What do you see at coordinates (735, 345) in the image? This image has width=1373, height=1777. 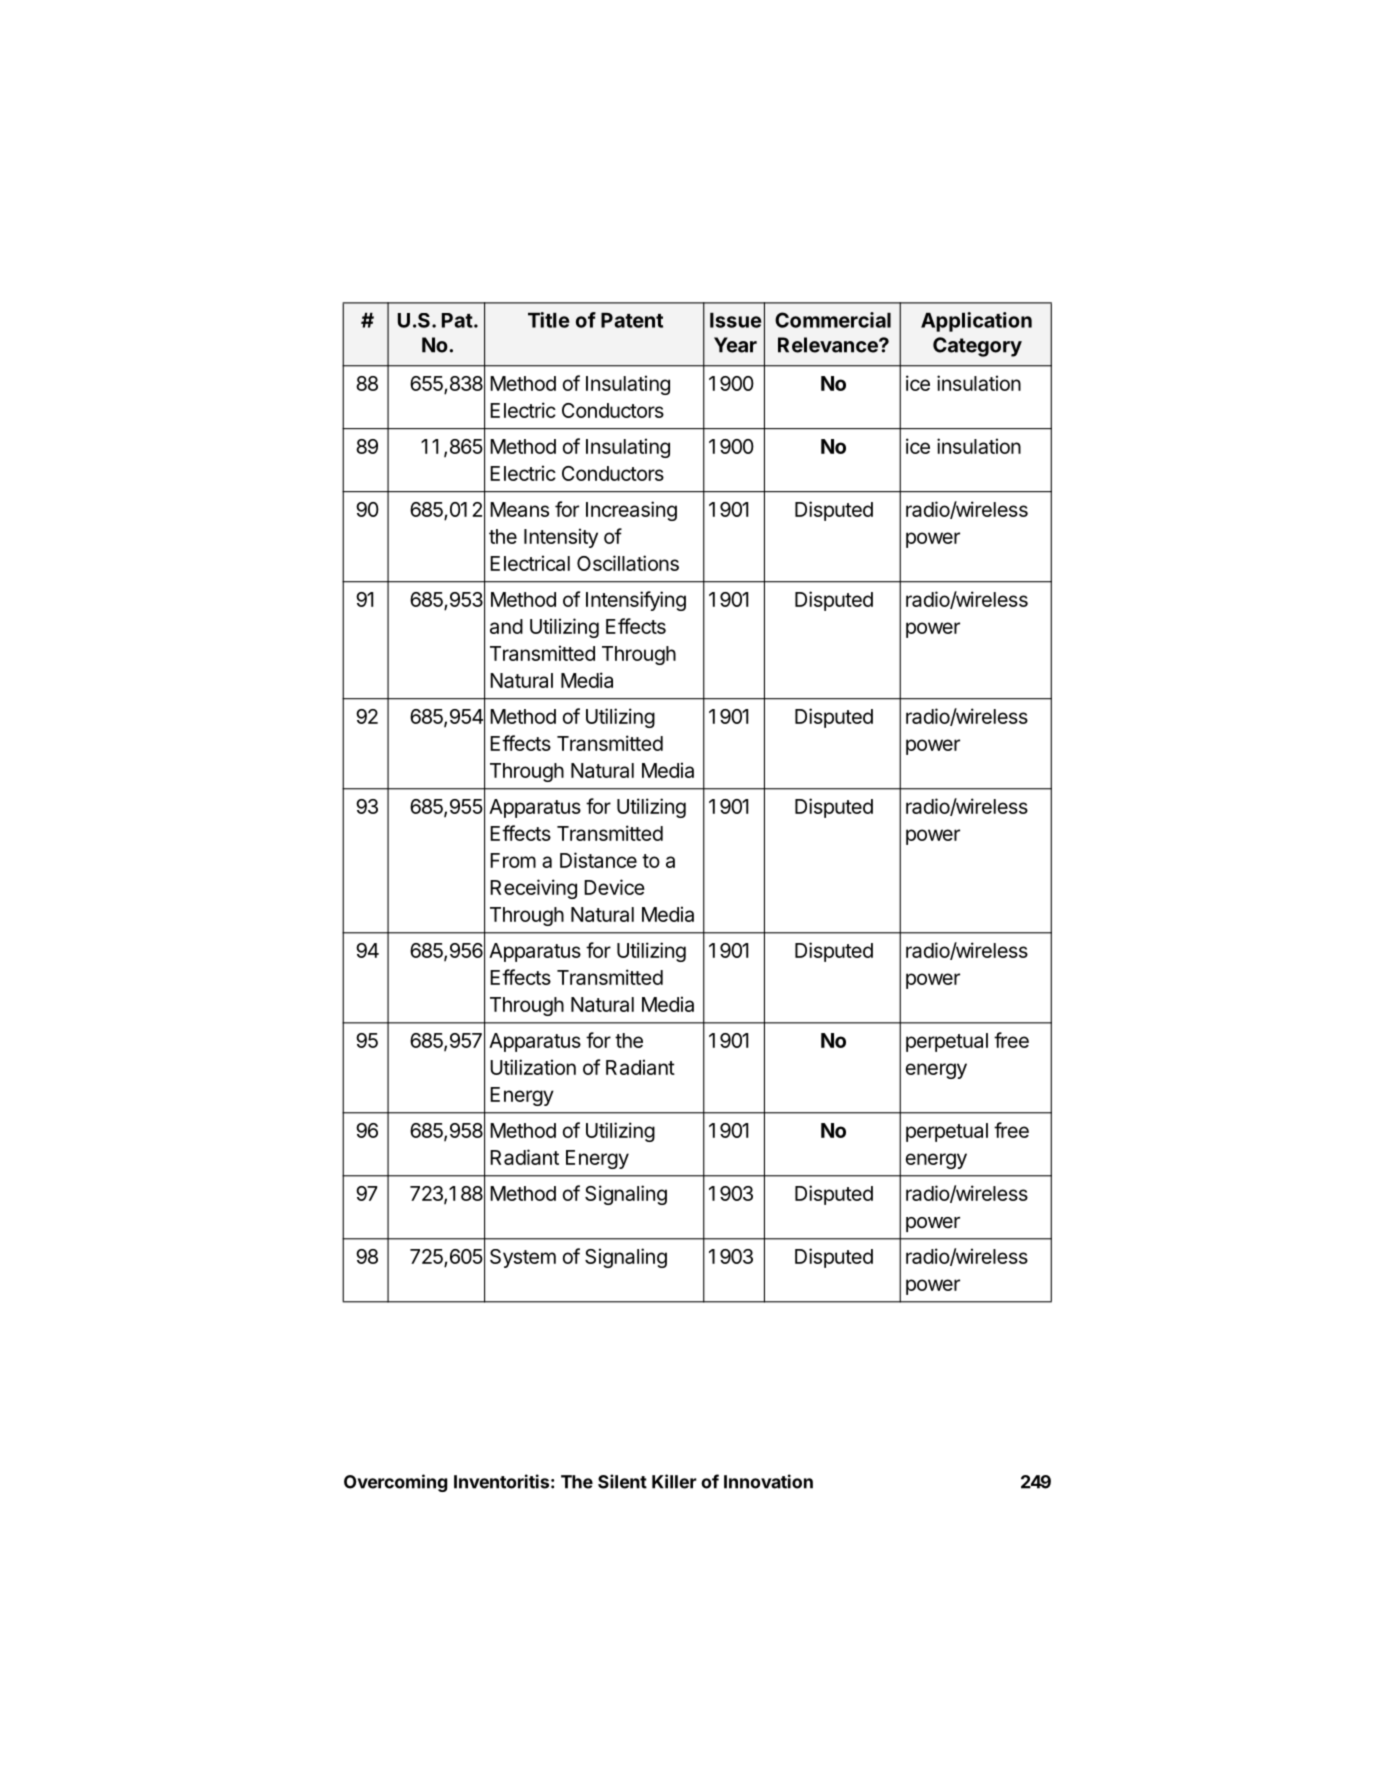 I see `Year` at bounding box center [735, 345].
